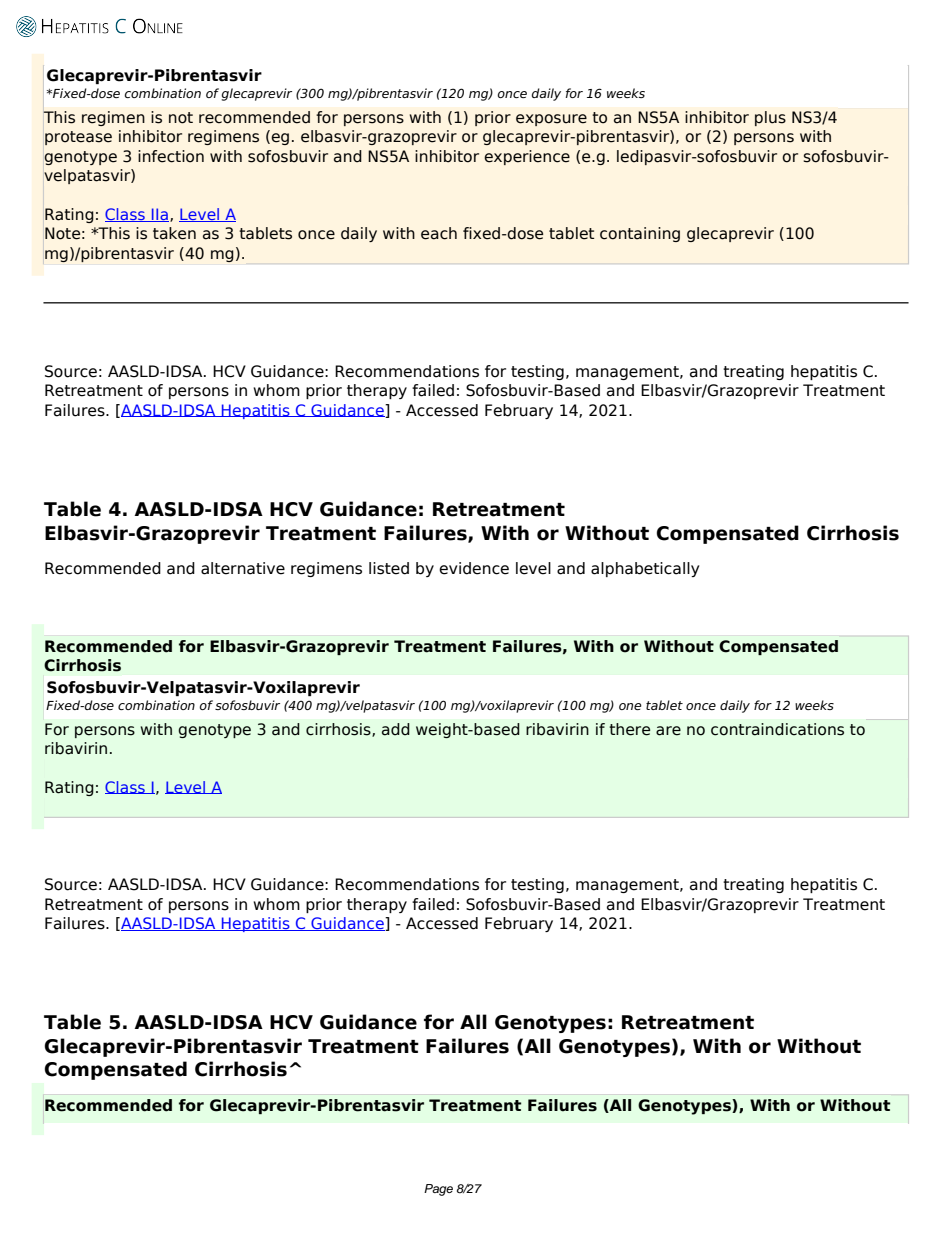  I want to click on alternative, so click(243, 568).
